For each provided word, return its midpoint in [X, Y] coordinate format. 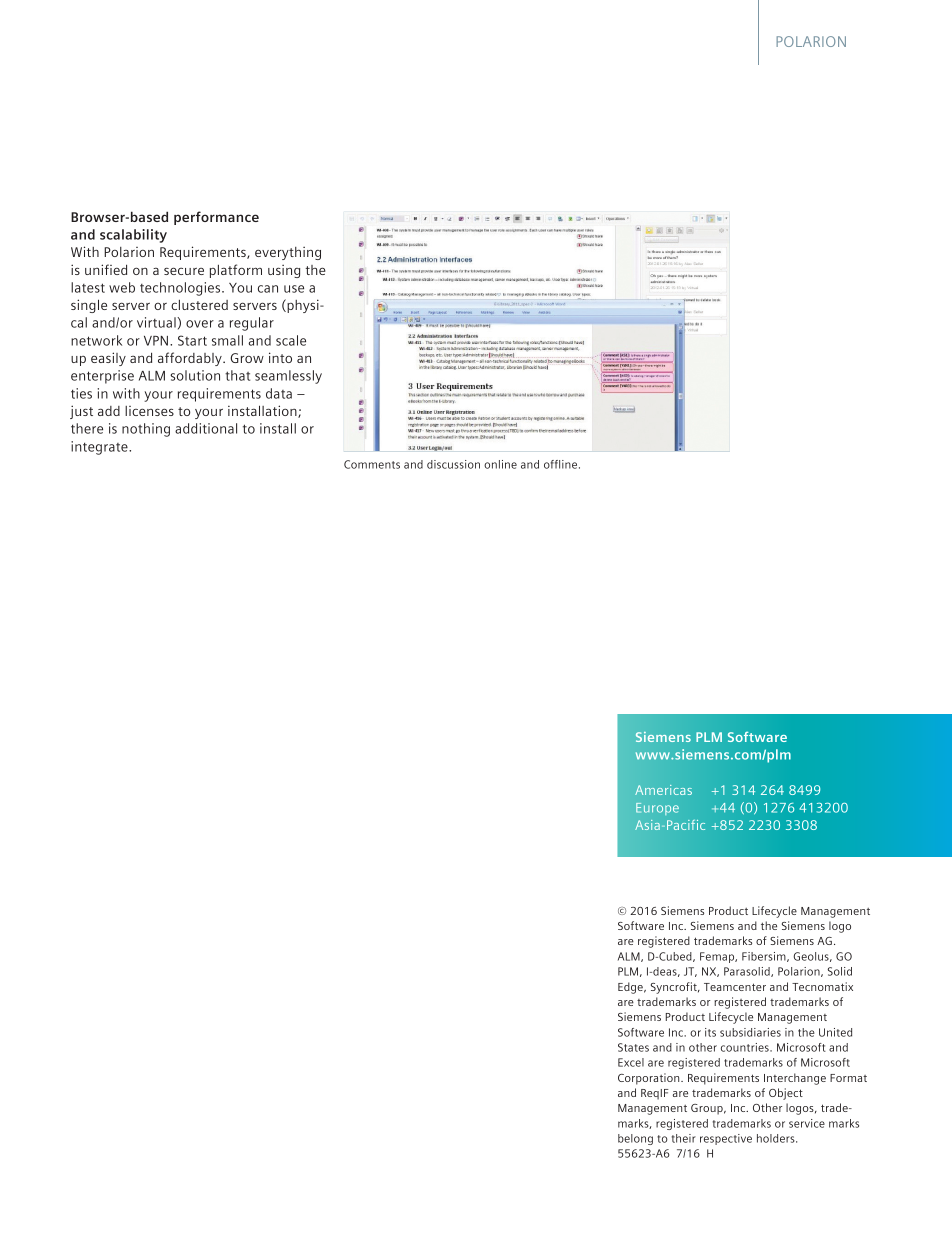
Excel [631, 1062]
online [500, 464]
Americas [663, 790]
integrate [100, 448]
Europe [657, 809]
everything [288, 253]
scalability [133, 236]
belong [635, 1139]
